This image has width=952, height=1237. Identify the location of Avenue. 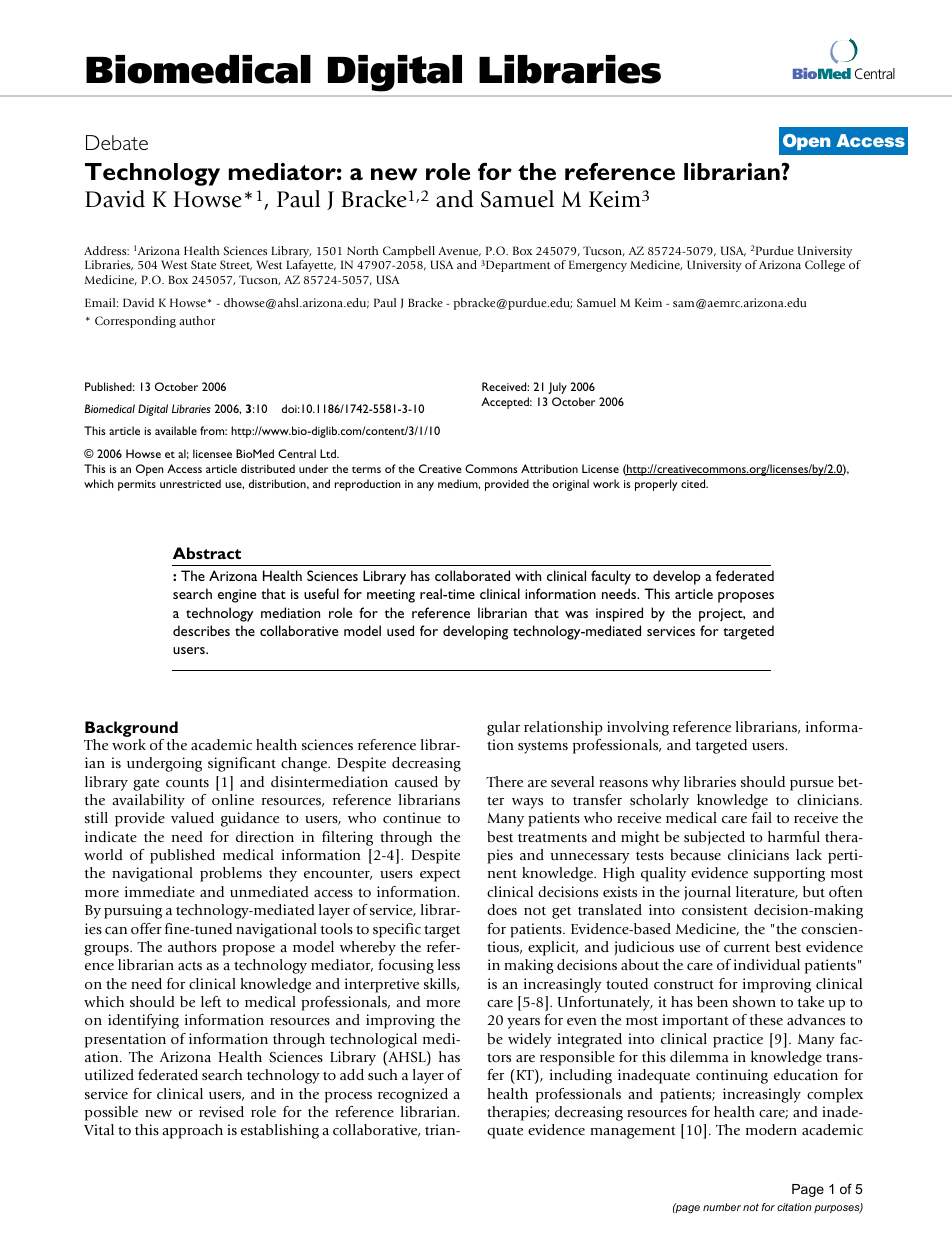
(459, 252).
